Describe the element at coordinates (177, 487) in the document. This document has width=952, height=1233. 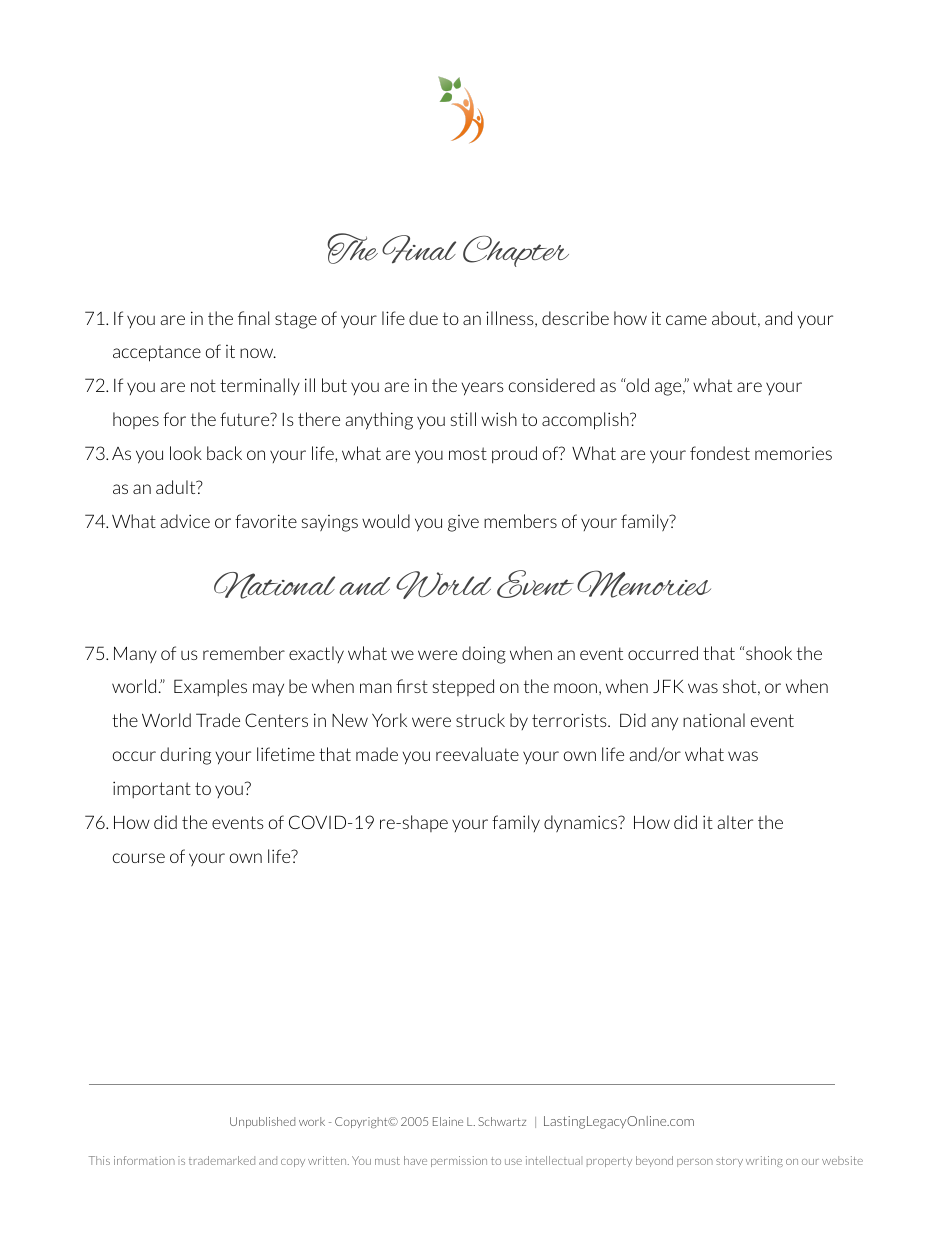
I see `adult` at that location.
